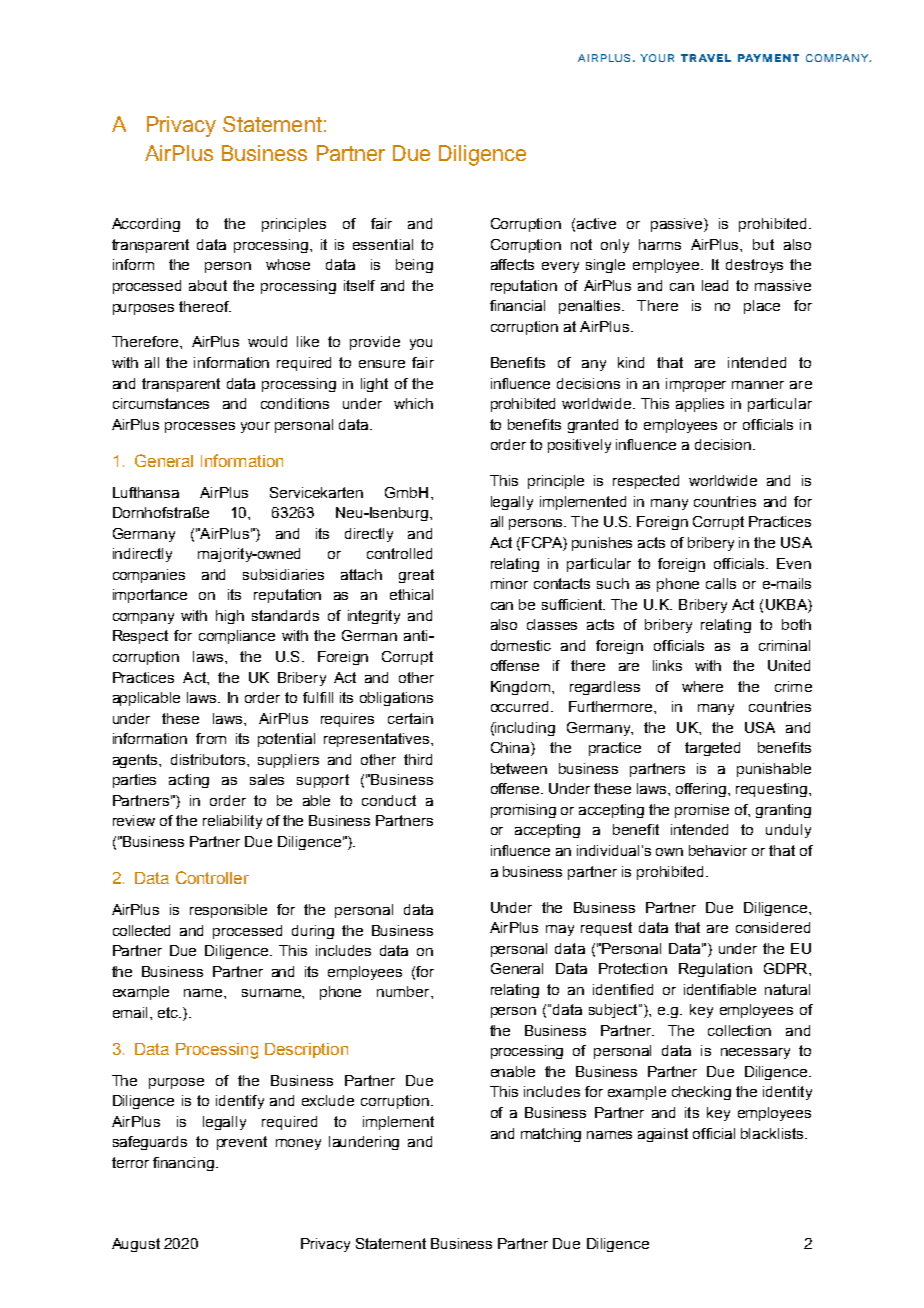  I want to click on great, so click(416, 576).
